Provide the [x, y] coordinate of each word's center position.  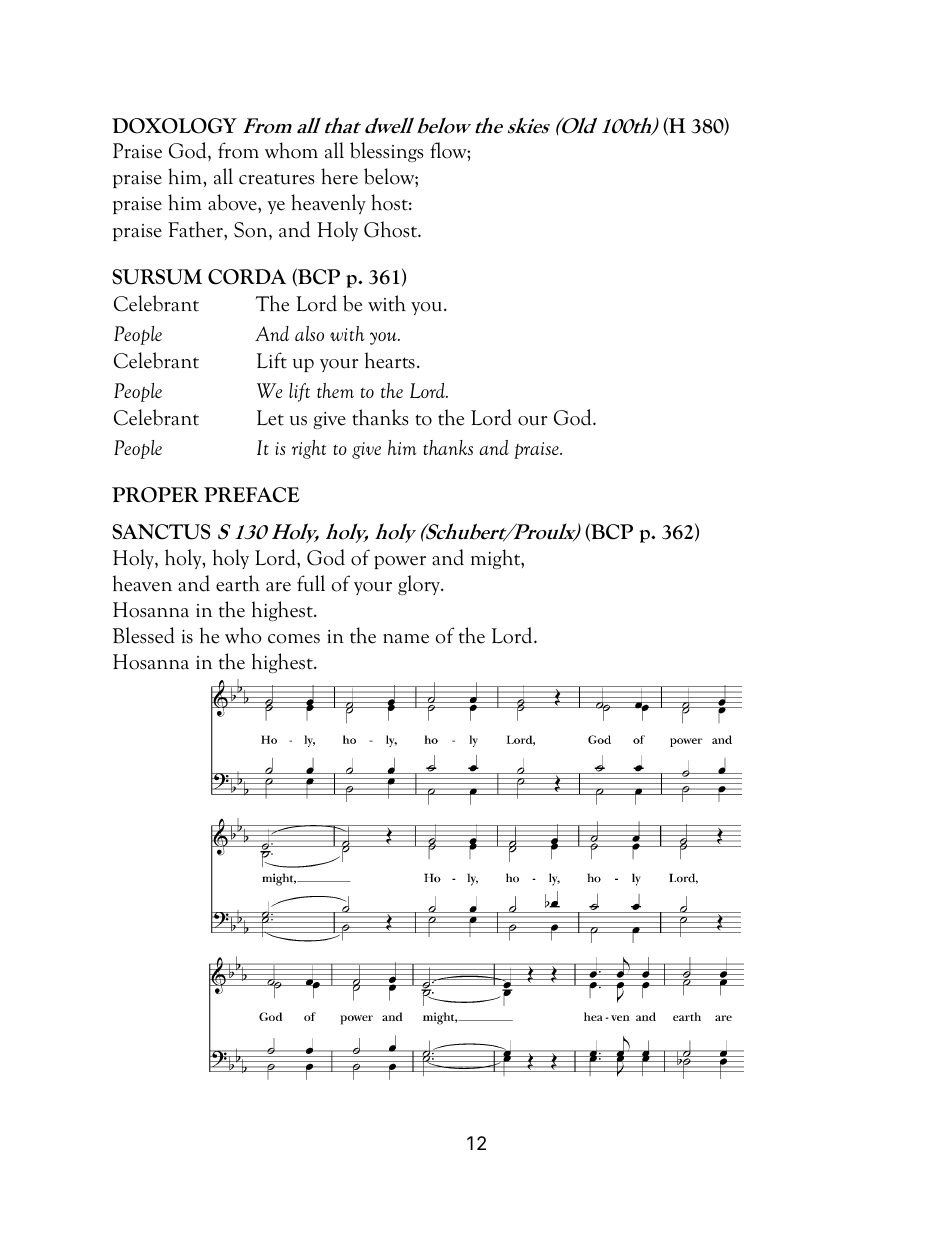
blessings [387, 152]
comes [294, 639]
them [335, 390]
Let [270, 418]
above [233, 202]
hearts [390, 360]
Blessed [144, 635]
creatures [277, 179]
